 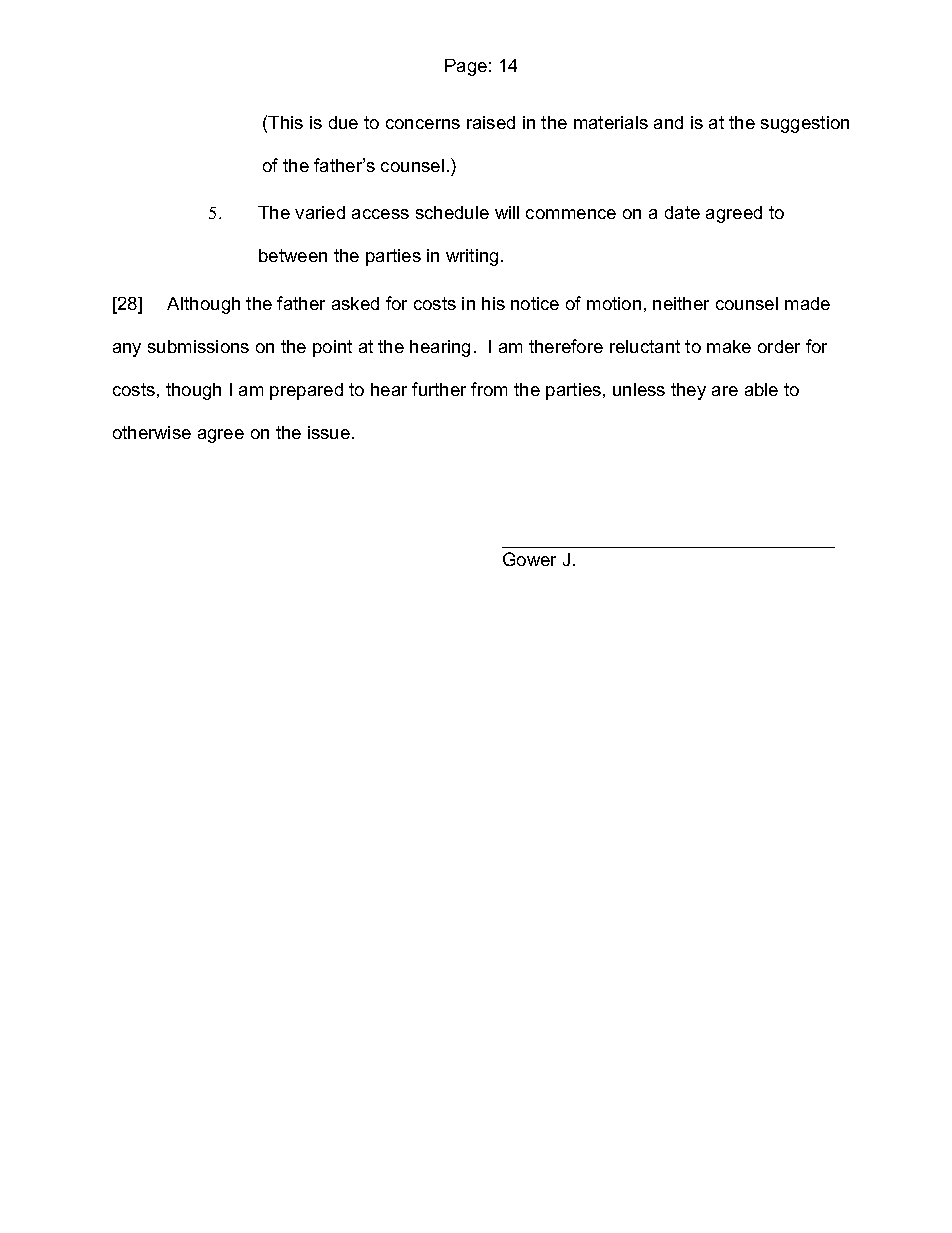 What do you see at coordinates (466, 67) in the page?
I see `Page` at bounding box center [466, 67].
